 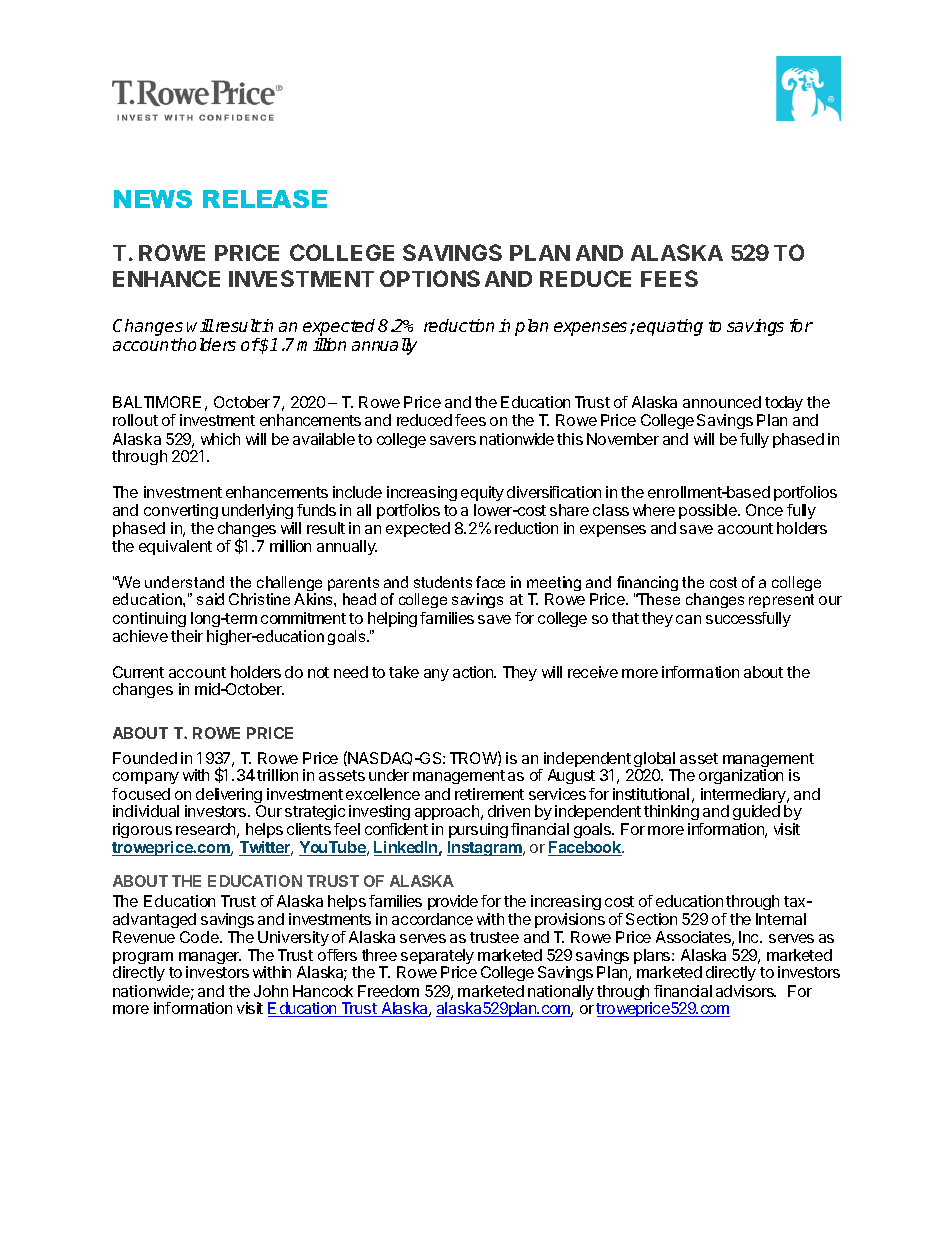 I want to click on equating, so click(x=670, y=327).
